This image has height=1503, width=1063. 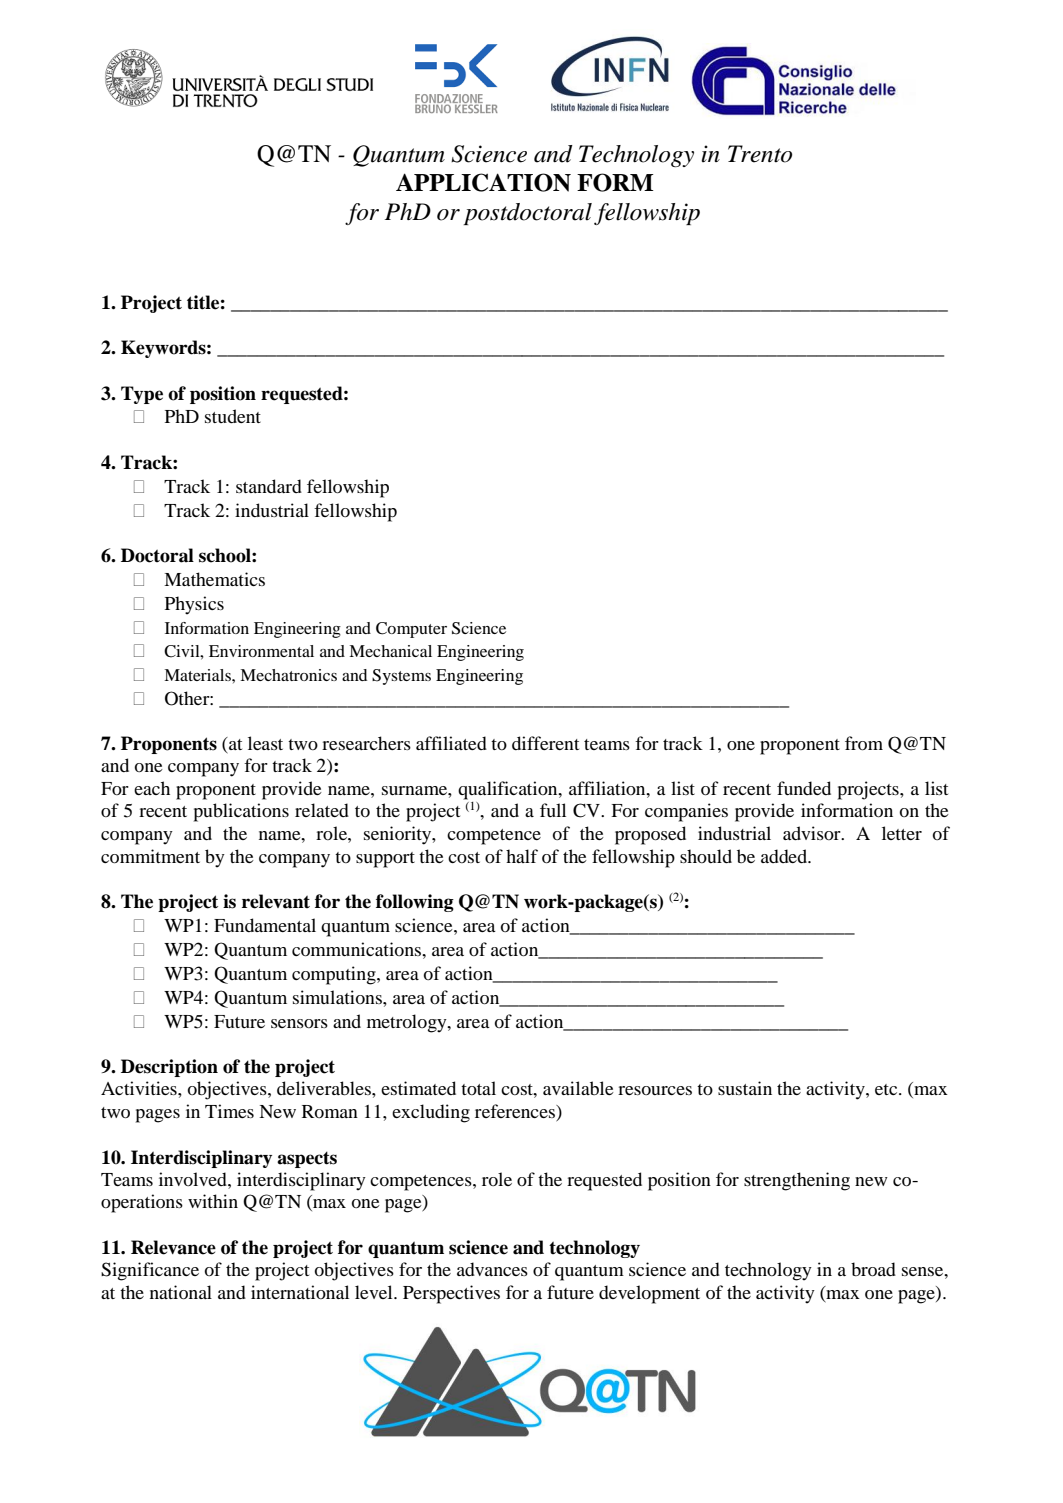 I want to click on from, so click(x=864, y=743).
